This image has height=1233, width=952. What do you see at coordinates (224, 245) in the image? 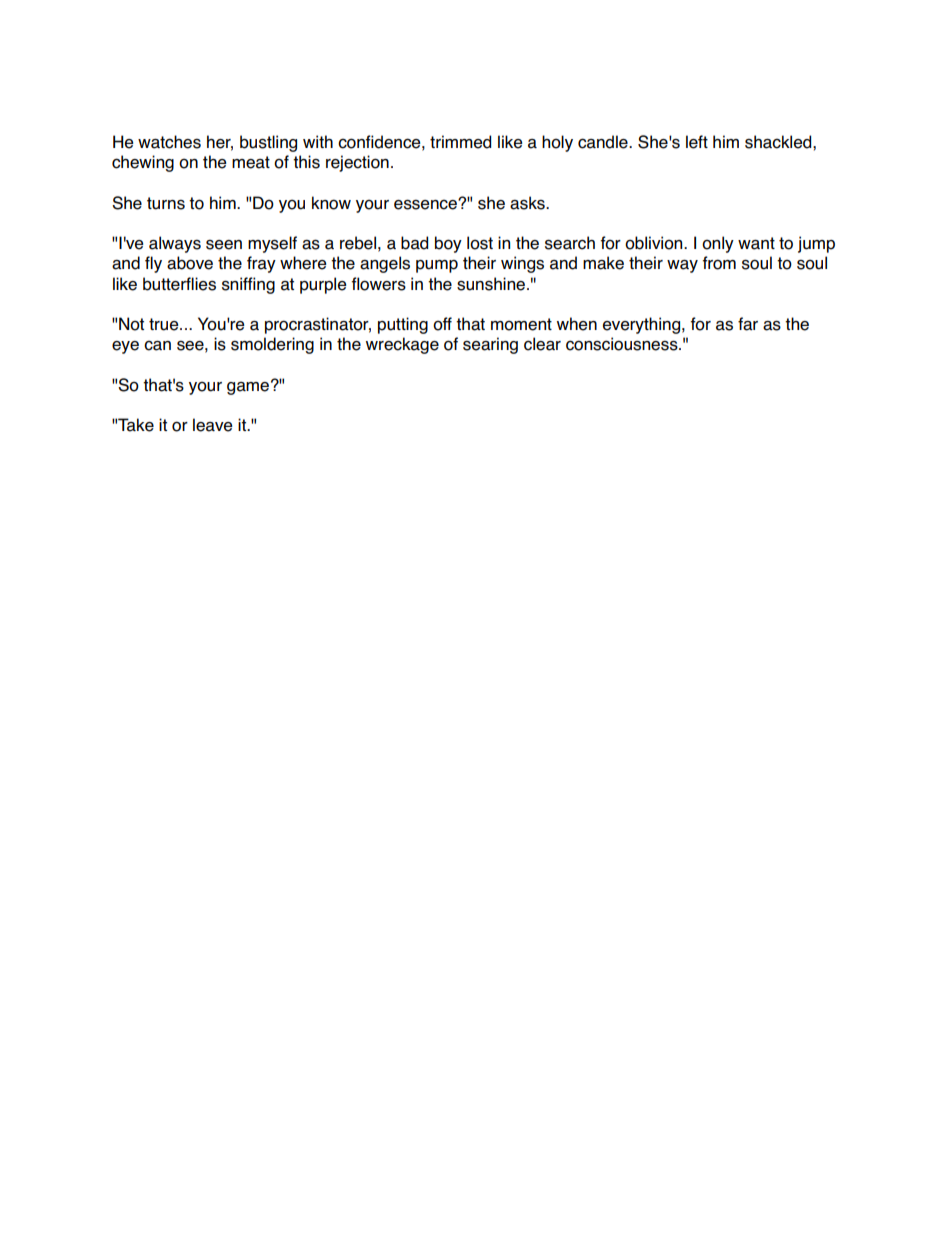
I see `seen` at bounding box center [224, 245].
